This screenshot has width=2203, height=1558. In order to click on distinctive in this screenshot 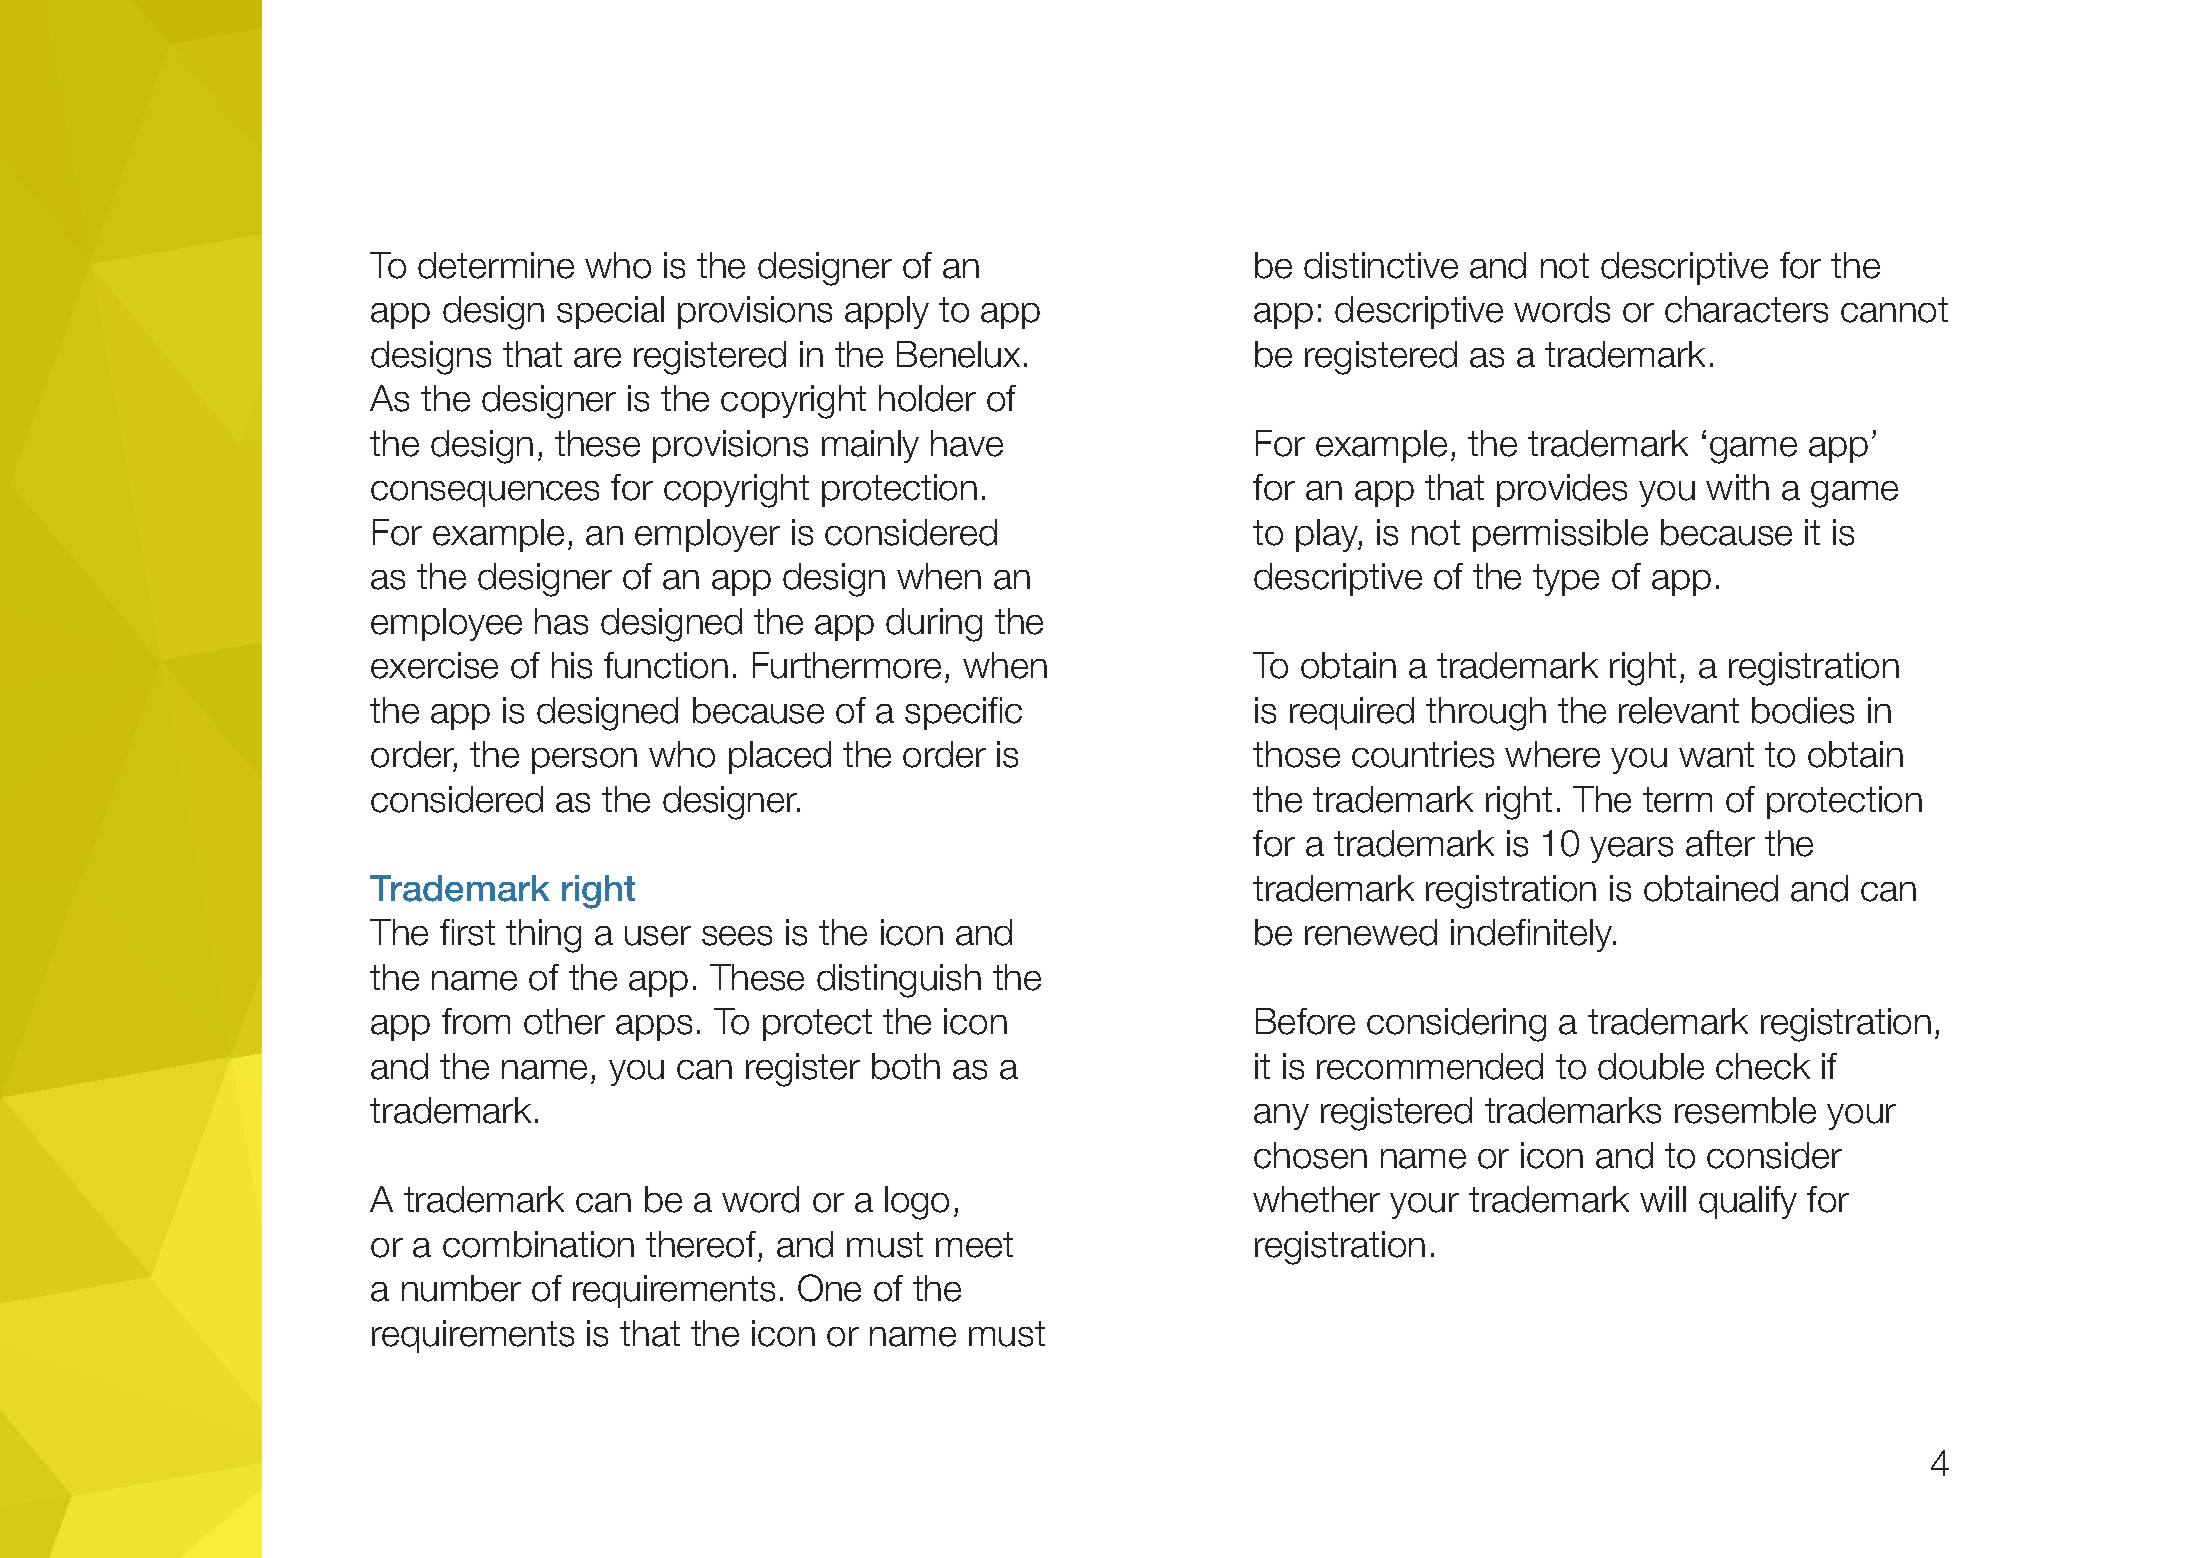, I will do `click(1381, 265)`.
